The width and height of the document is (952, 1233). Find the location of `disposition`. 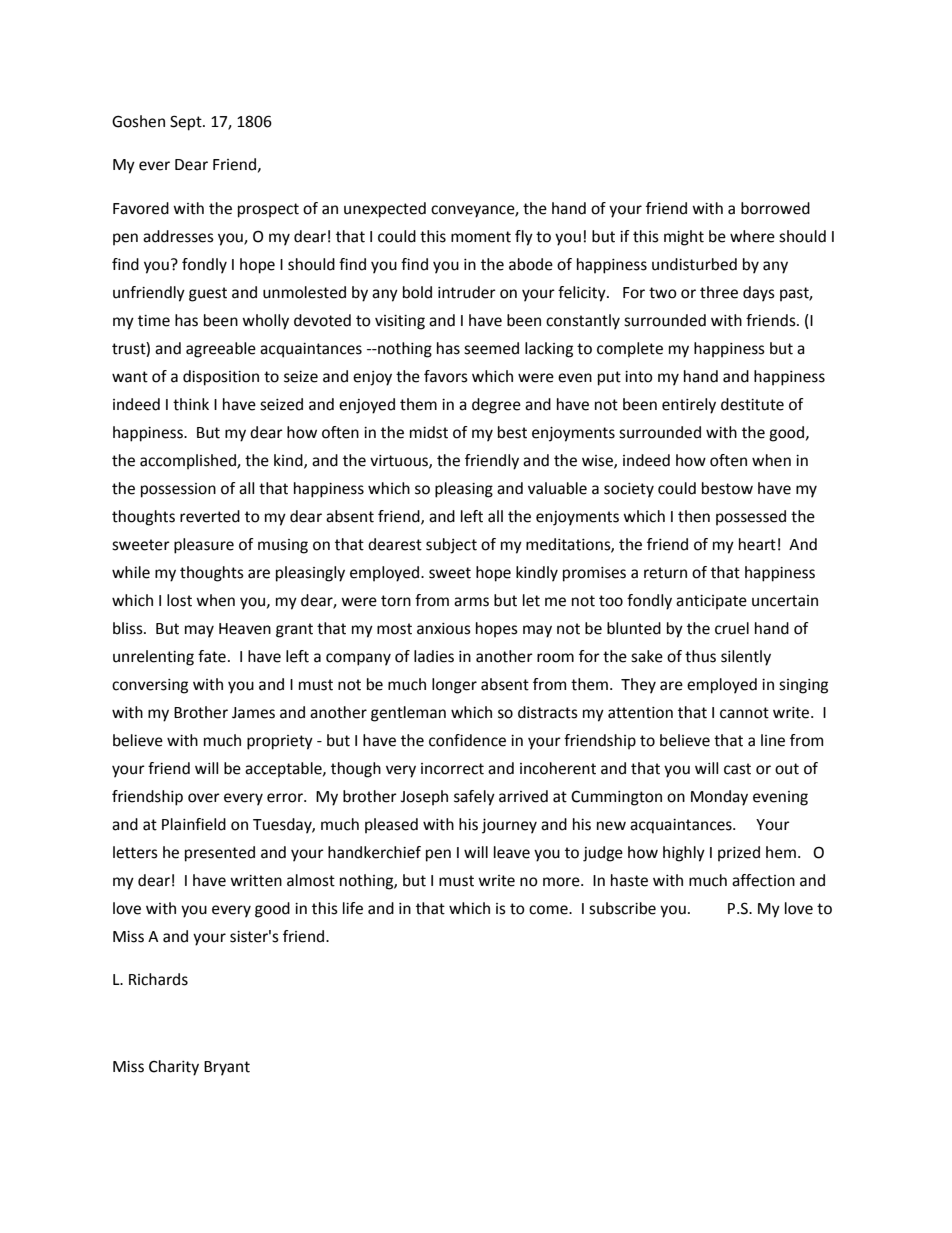

disposition is located at coordinates (221, 378).
